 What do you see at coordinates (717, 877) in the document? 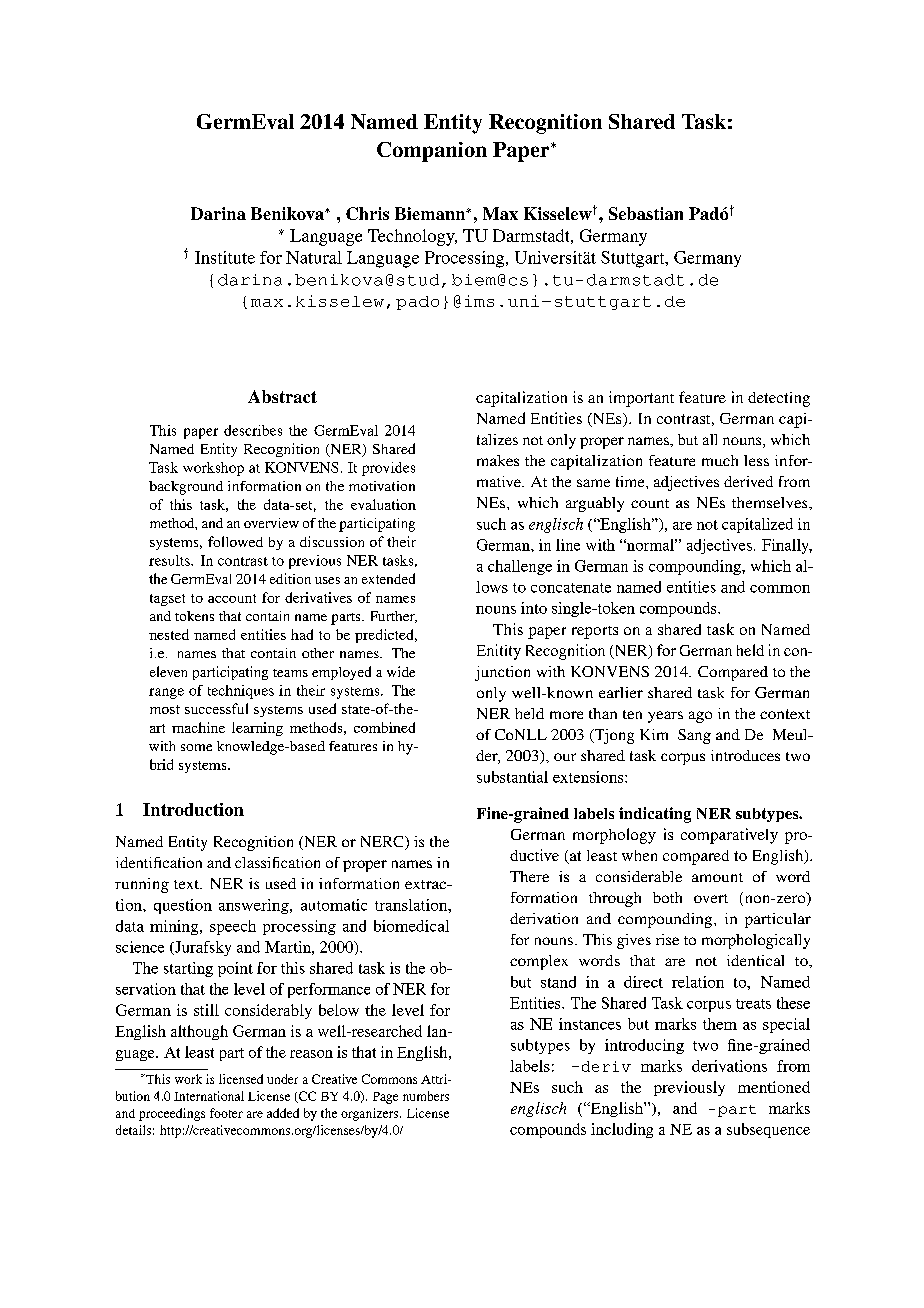
I see `amount` at bounding box center [717, 877].
